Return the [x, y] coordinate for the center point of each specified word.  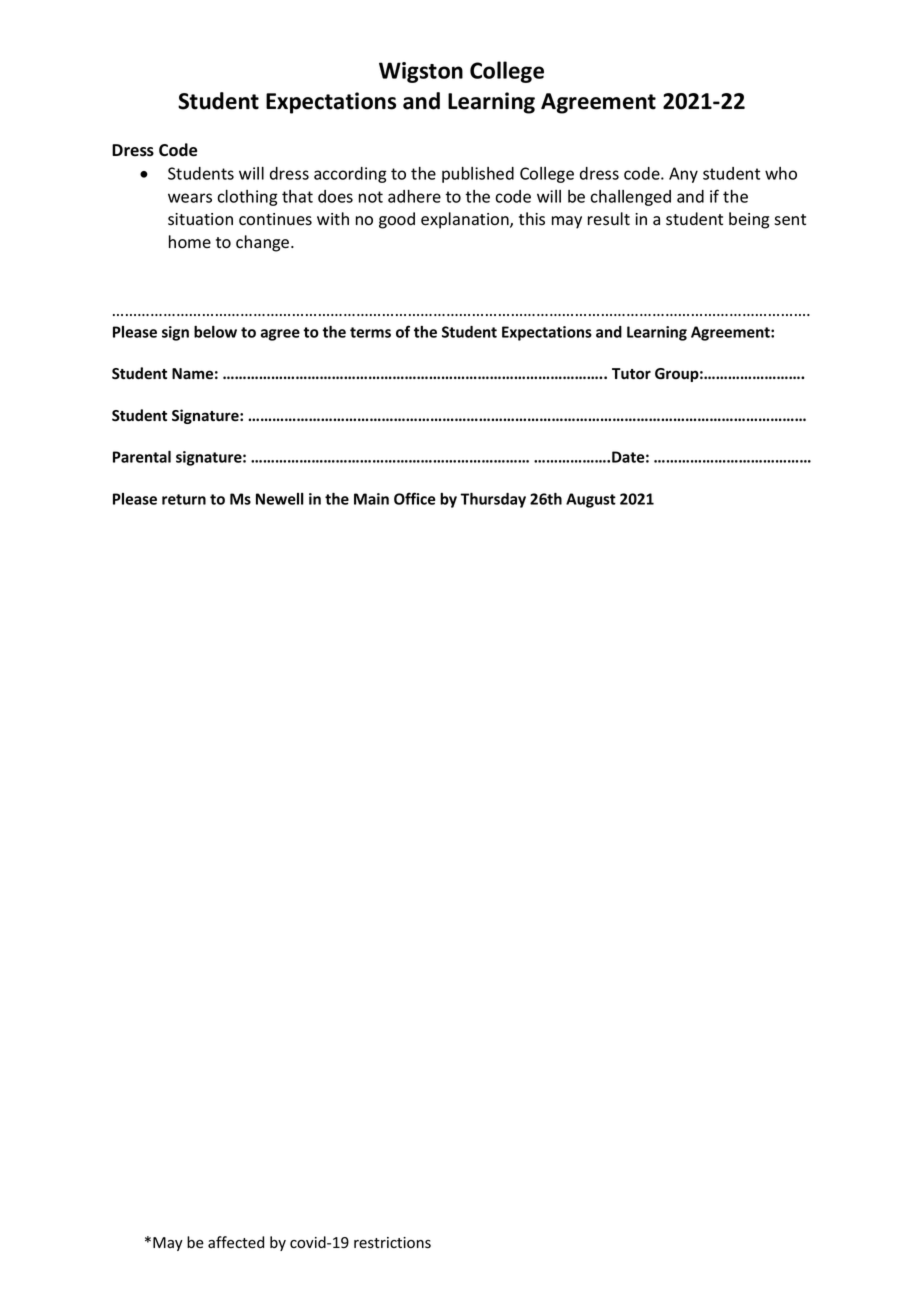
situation [200, 219]
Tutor [631, 373]
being [749, 220]
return [184, 499]
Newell [280, 499]
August [591, 500]
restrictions [392, 1243]
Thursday [493, 500]
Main [371, 499]
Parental [142, 457]
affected [236, 1242]
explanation [466, 220]
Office [415, 498]
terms [370, 332]
